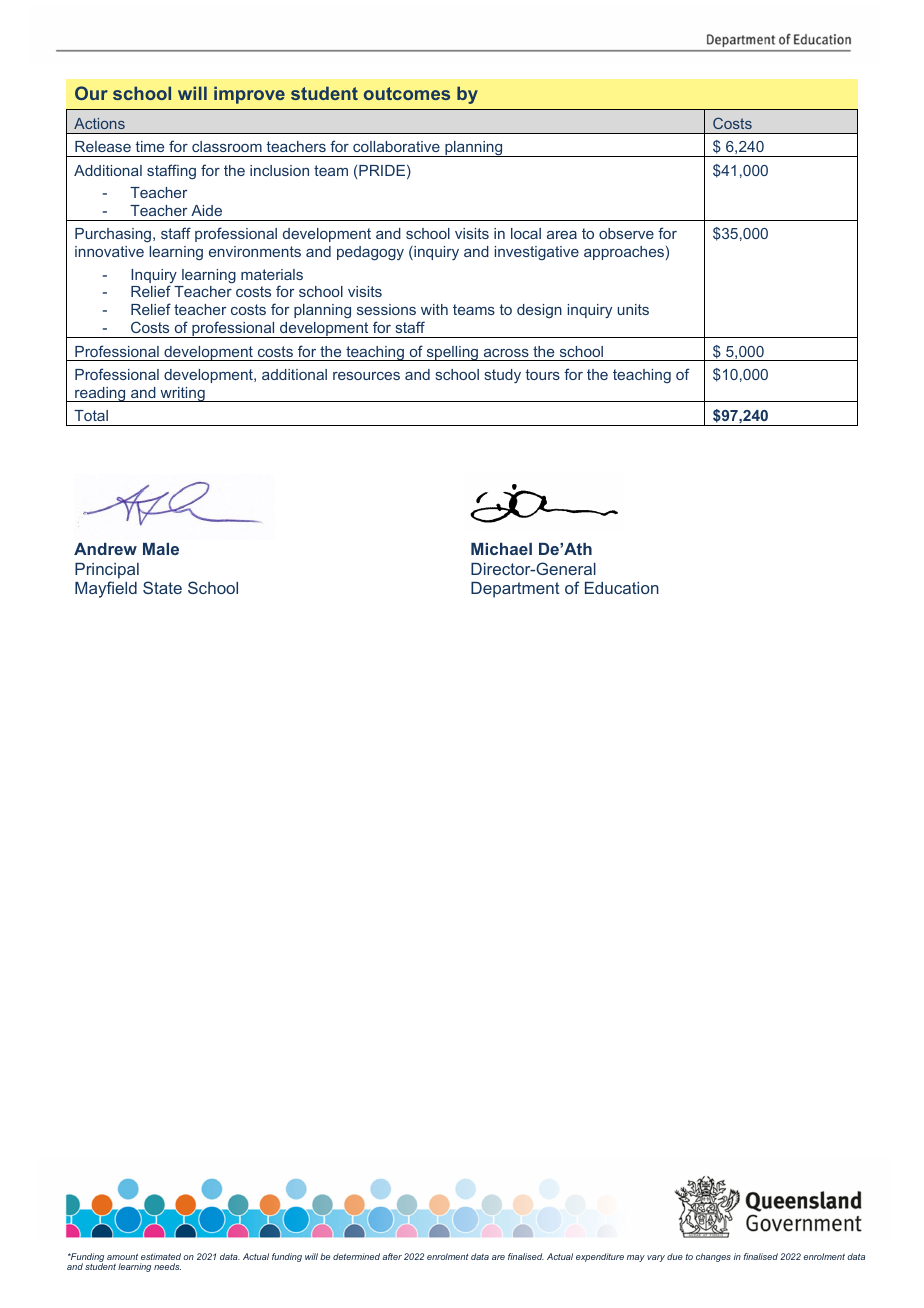  Describe the element at coordinates (392, 1256) in the screenshot. I see `after` at that location.
